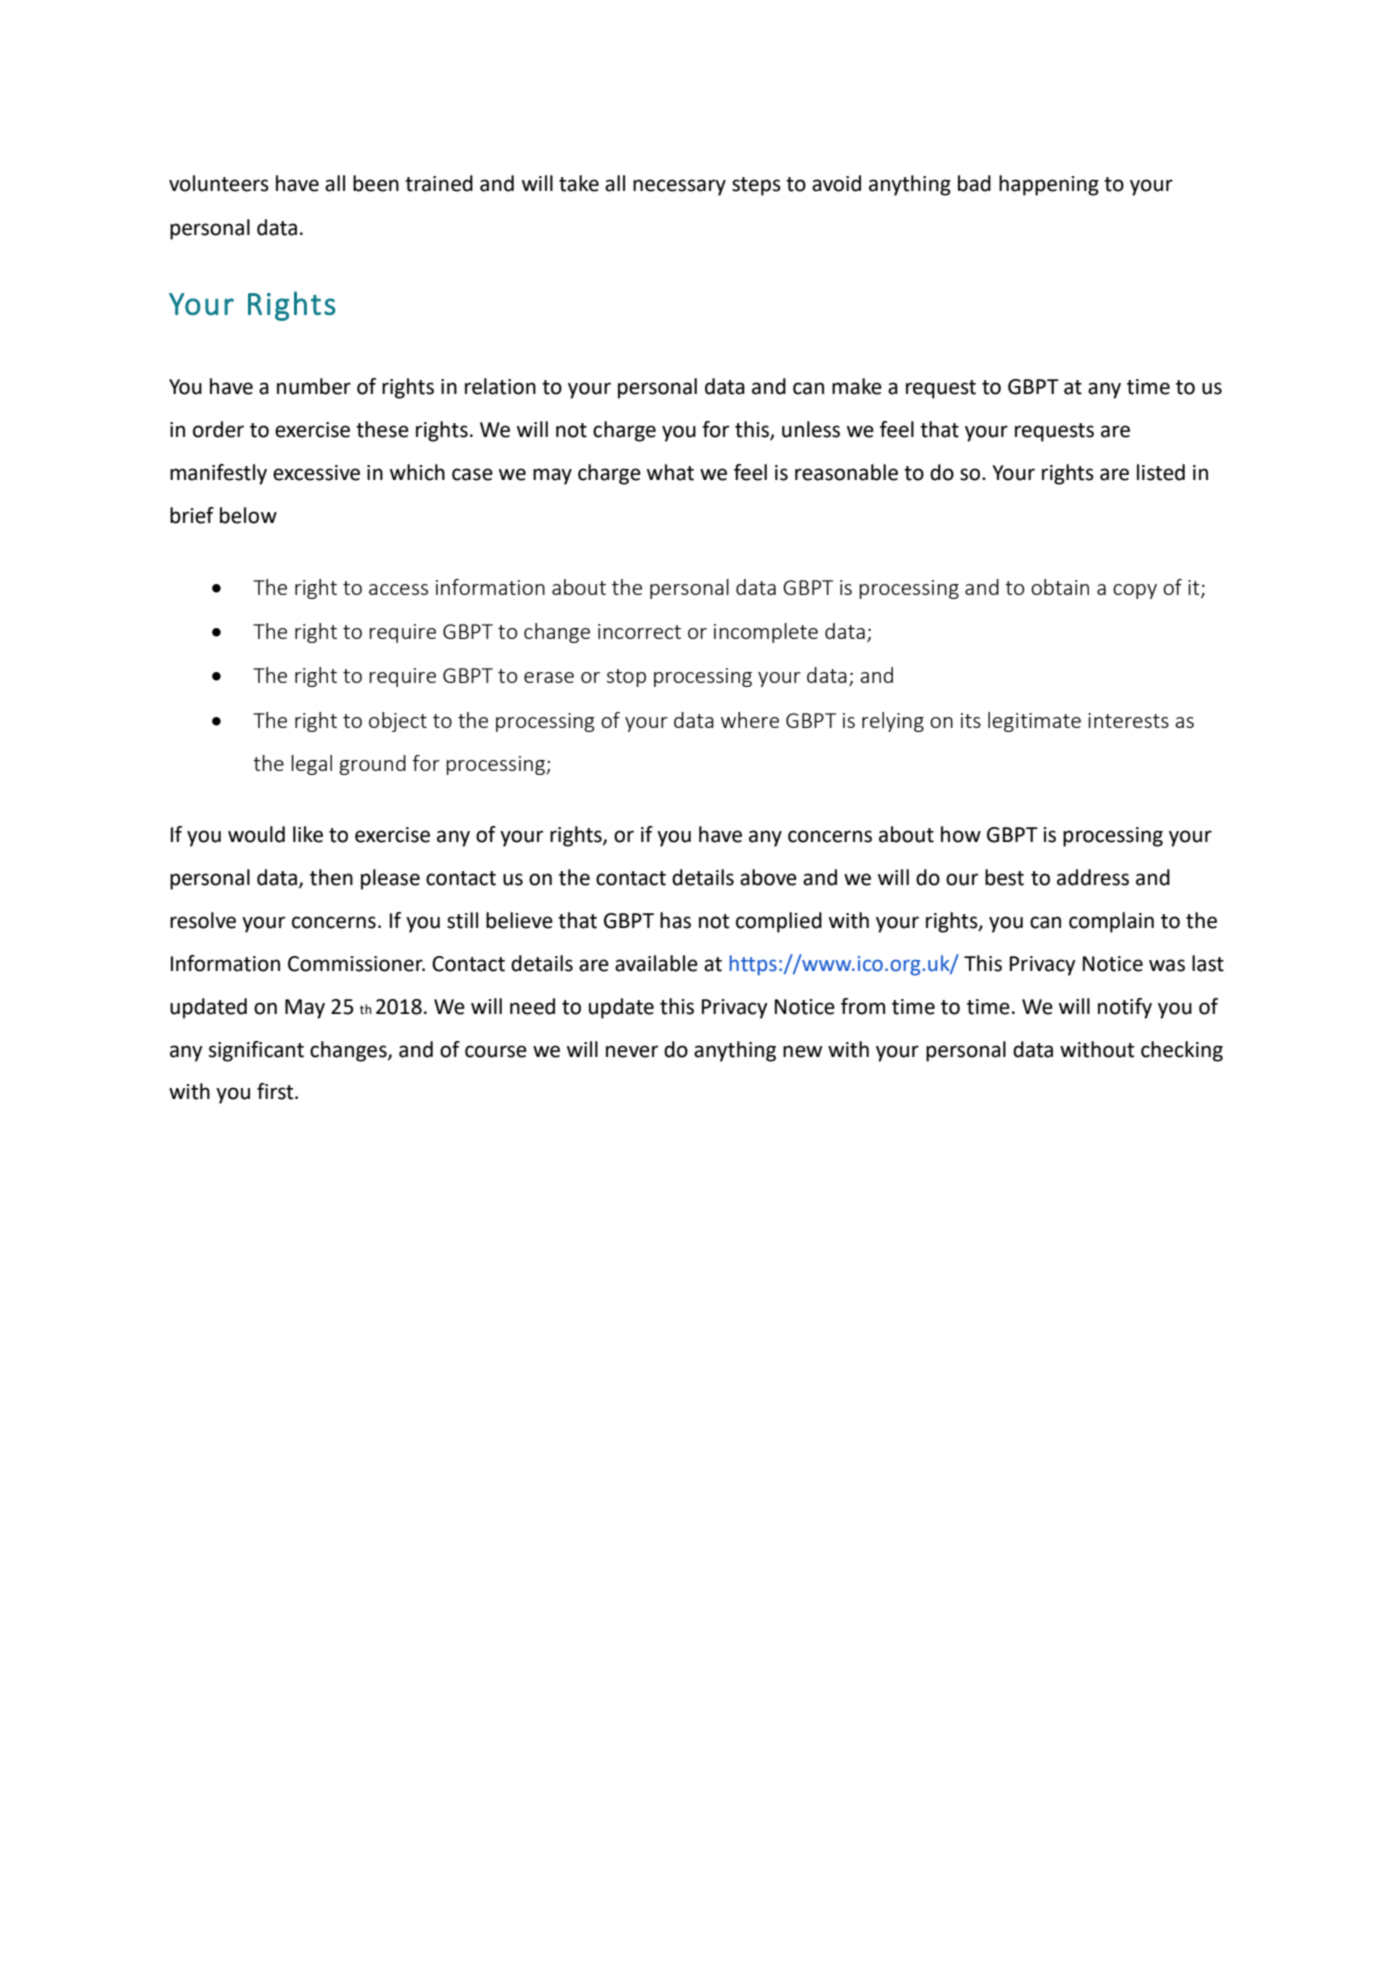  Describe the element at coordinates (398, 589) in the image. I see `access` at that location.
